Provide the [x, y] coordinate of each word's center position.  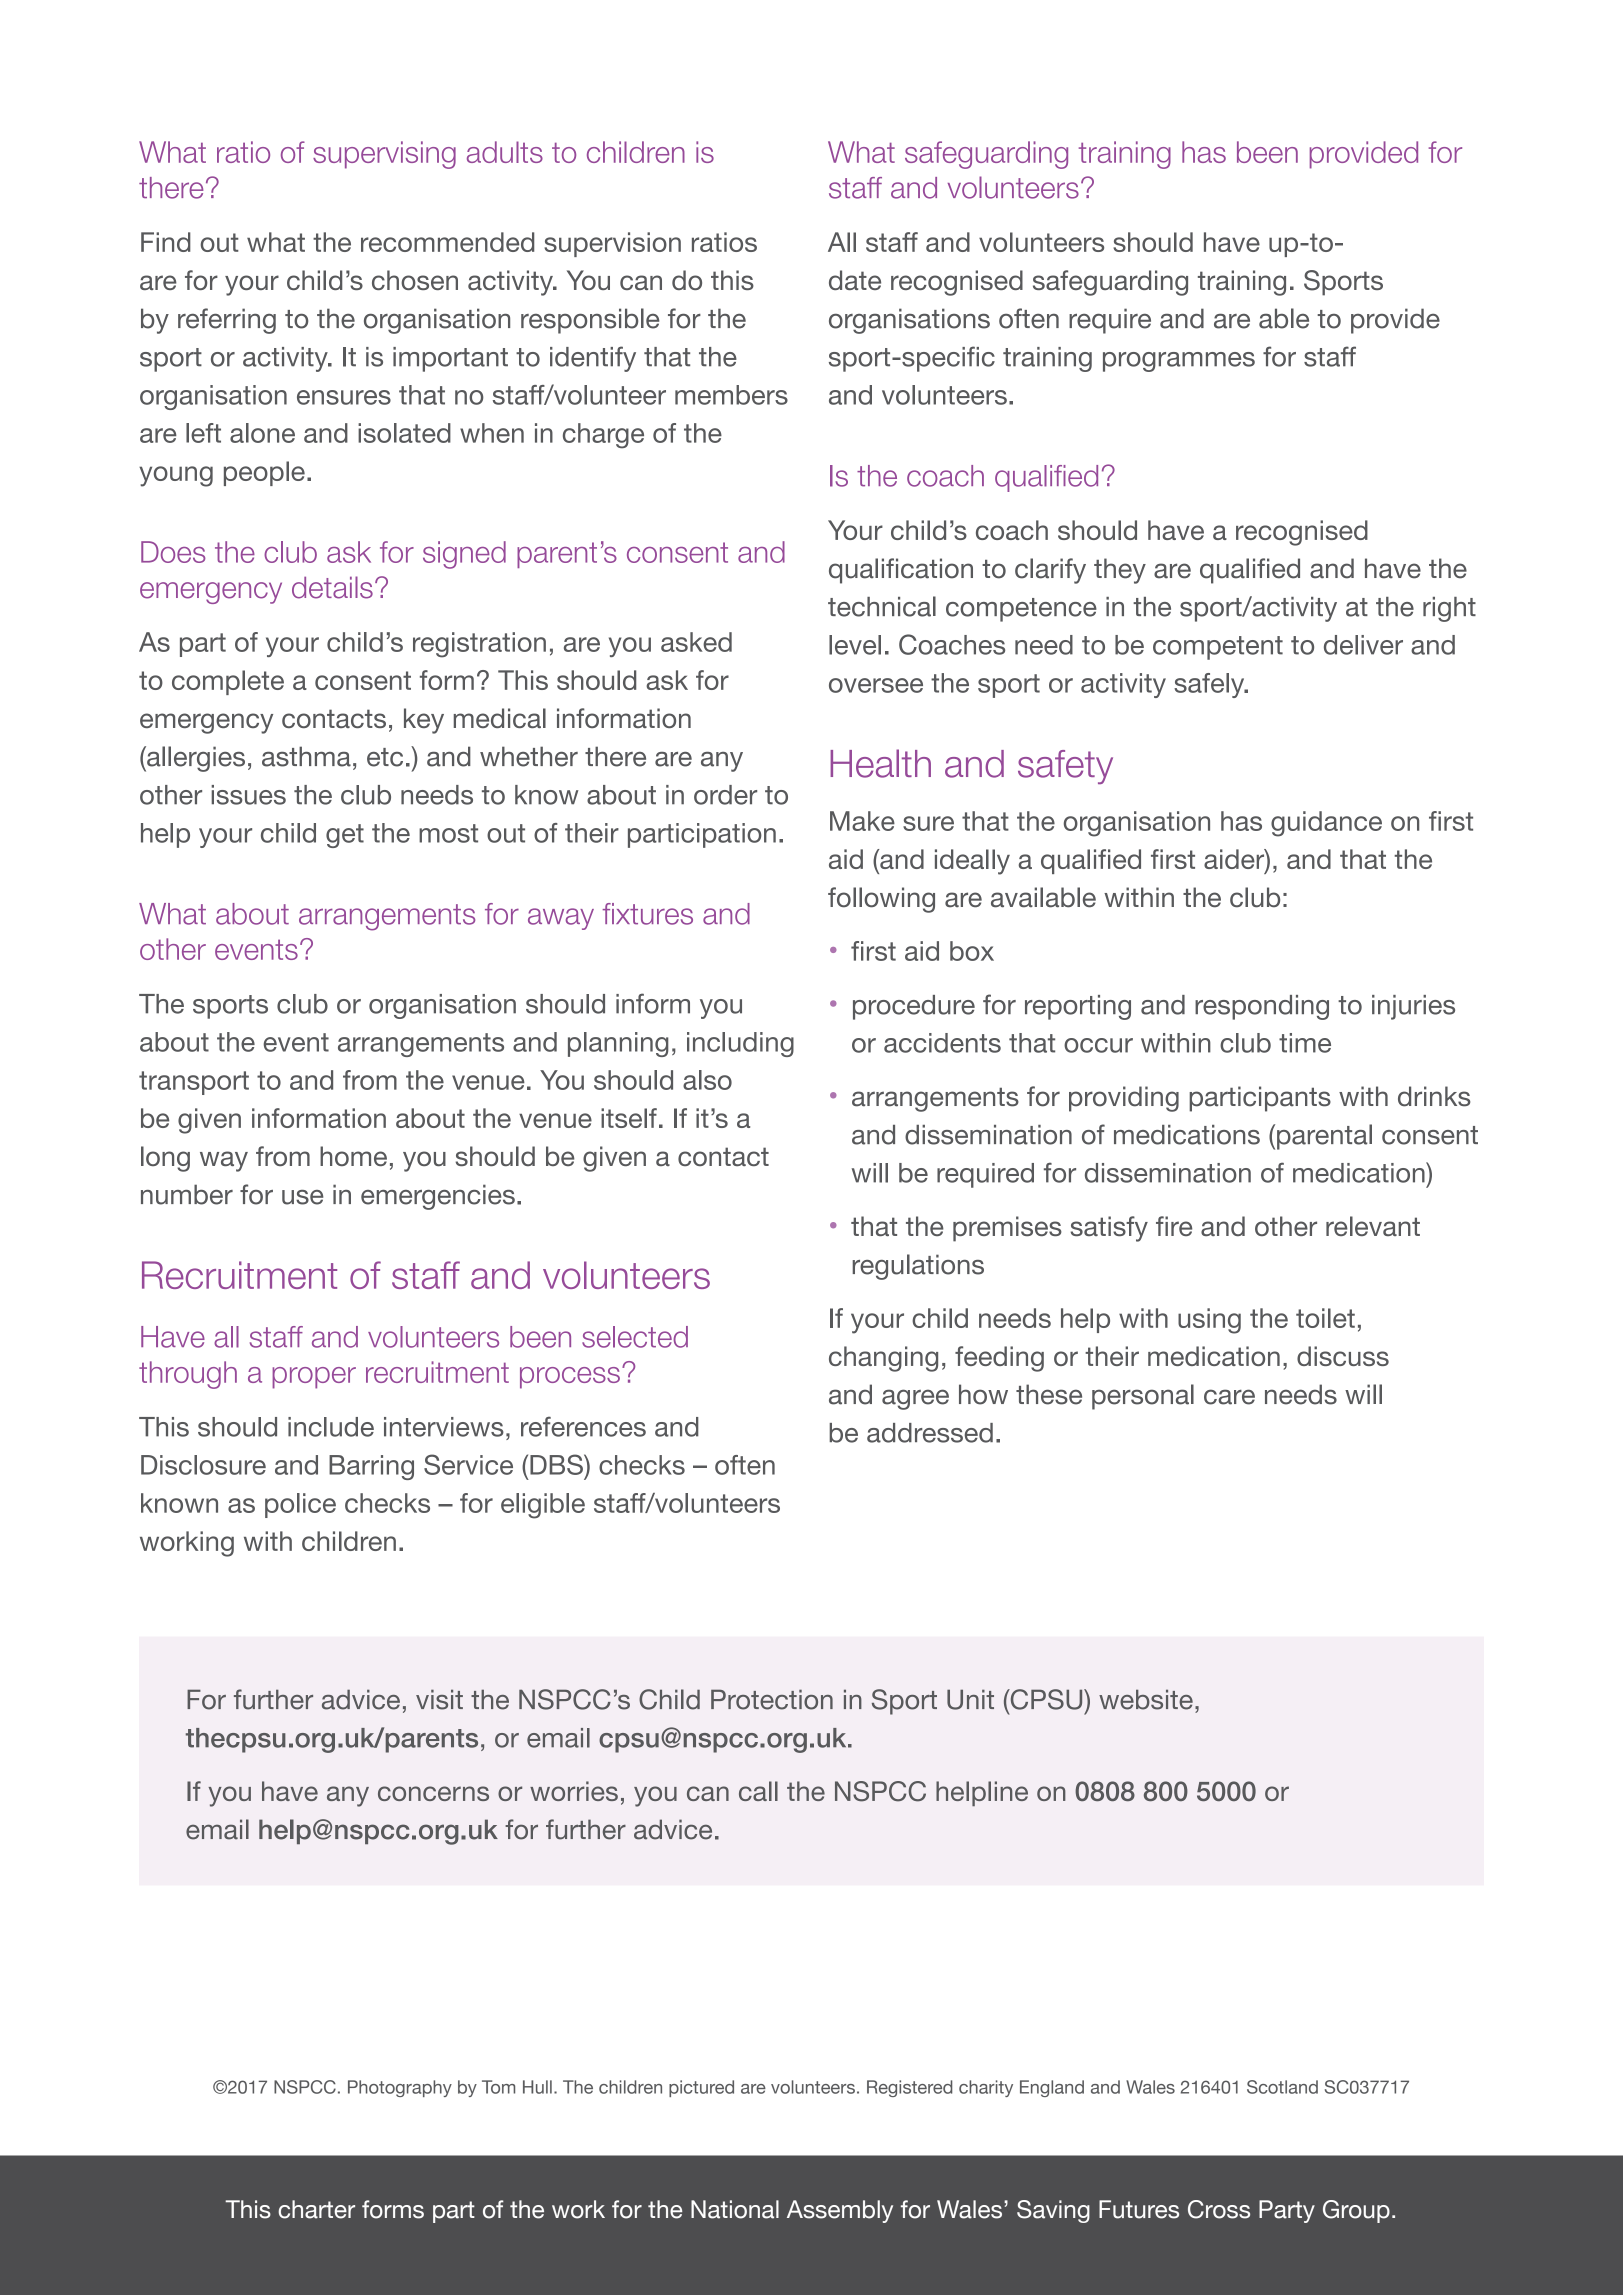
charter [316, 2209]
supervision [612, 244]
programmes [1179, 362]
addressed [930, 1433]
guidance [1326, 824]
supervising [384, 155]
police [300, 1505]
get [345, 836]
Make [862, 821]
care [1229, 1397]
